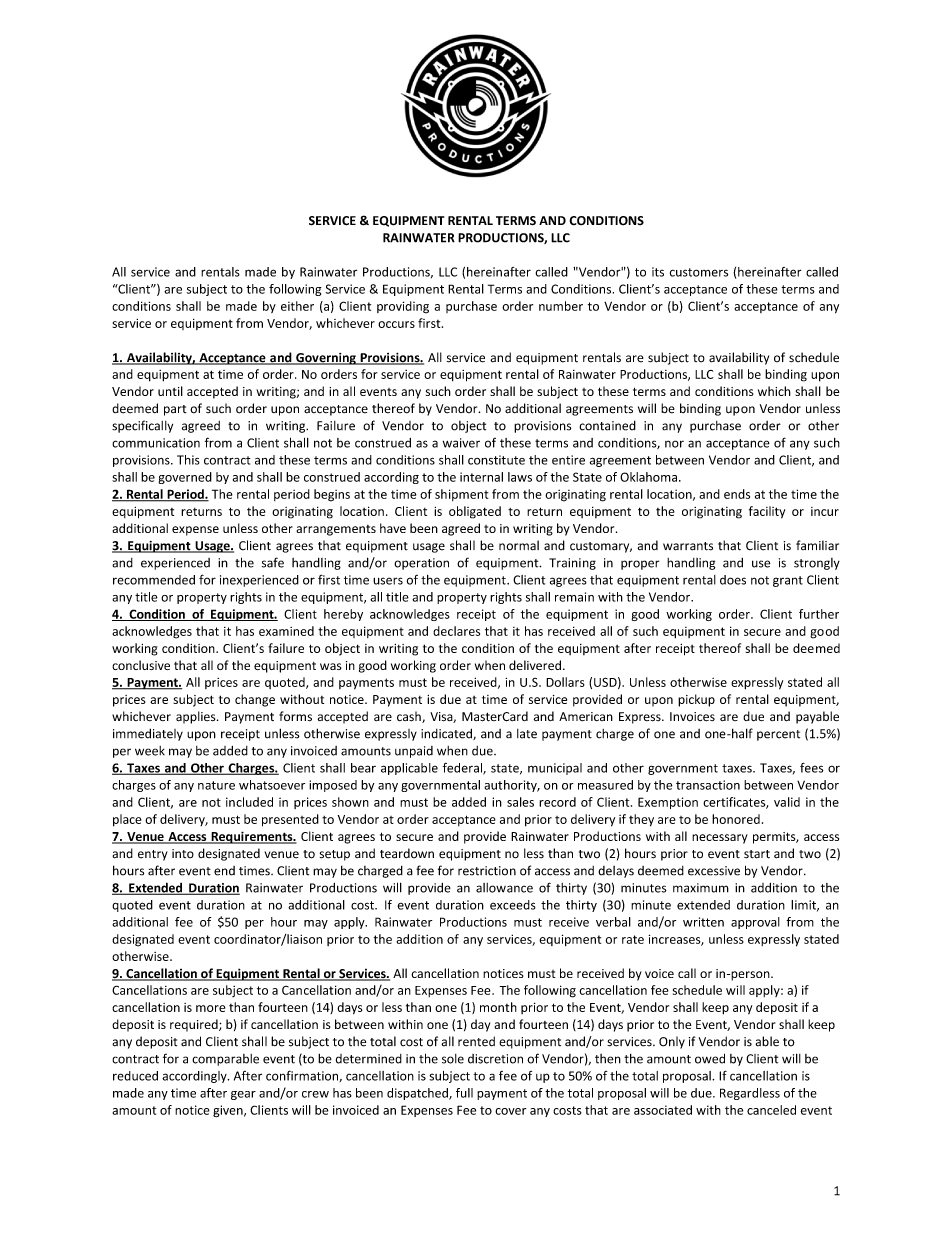  I want to click on delivered, so click(535, 665).
